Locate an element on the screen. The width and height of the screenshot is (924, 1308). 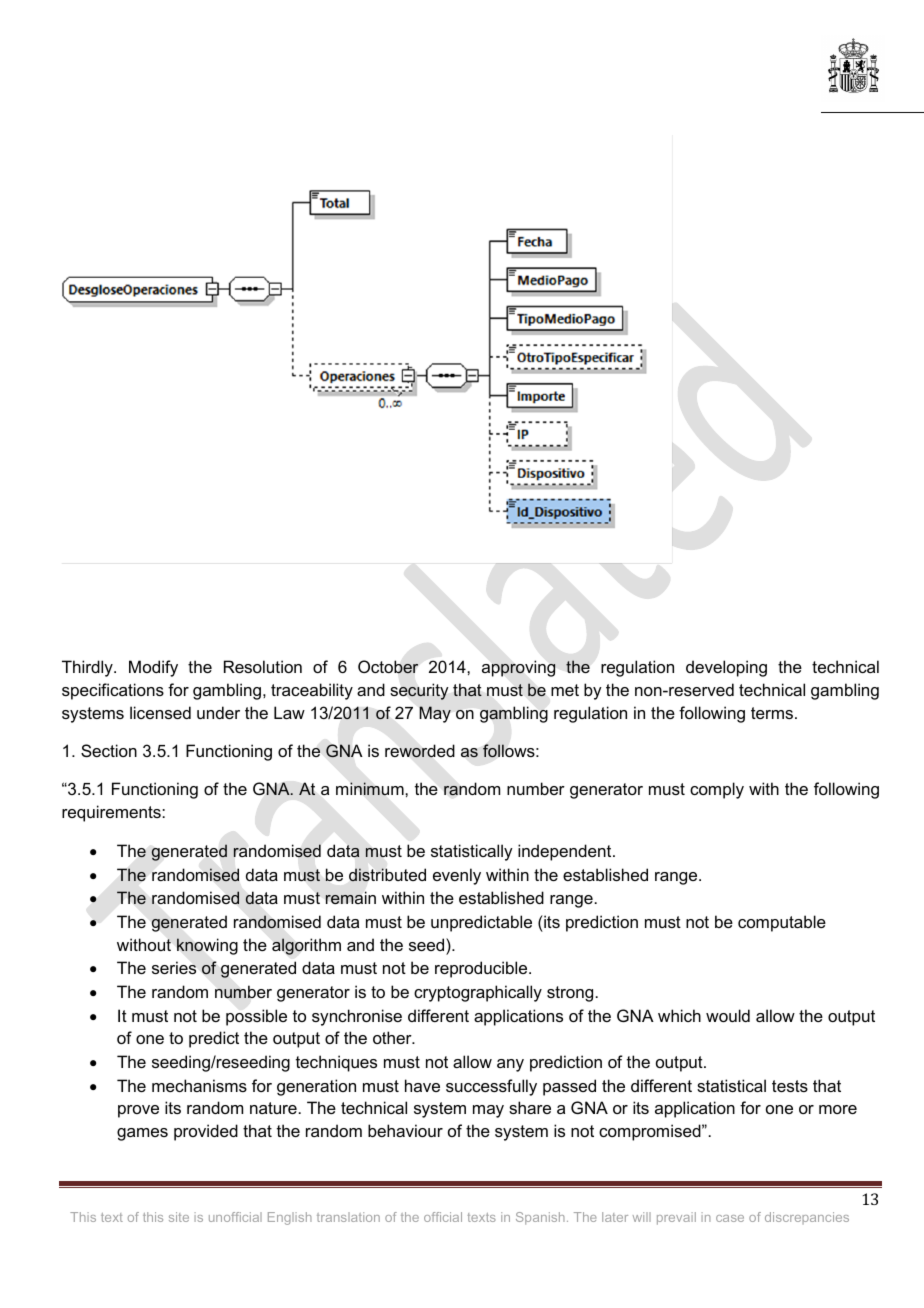
developing is located at coordinates (726, 668).
